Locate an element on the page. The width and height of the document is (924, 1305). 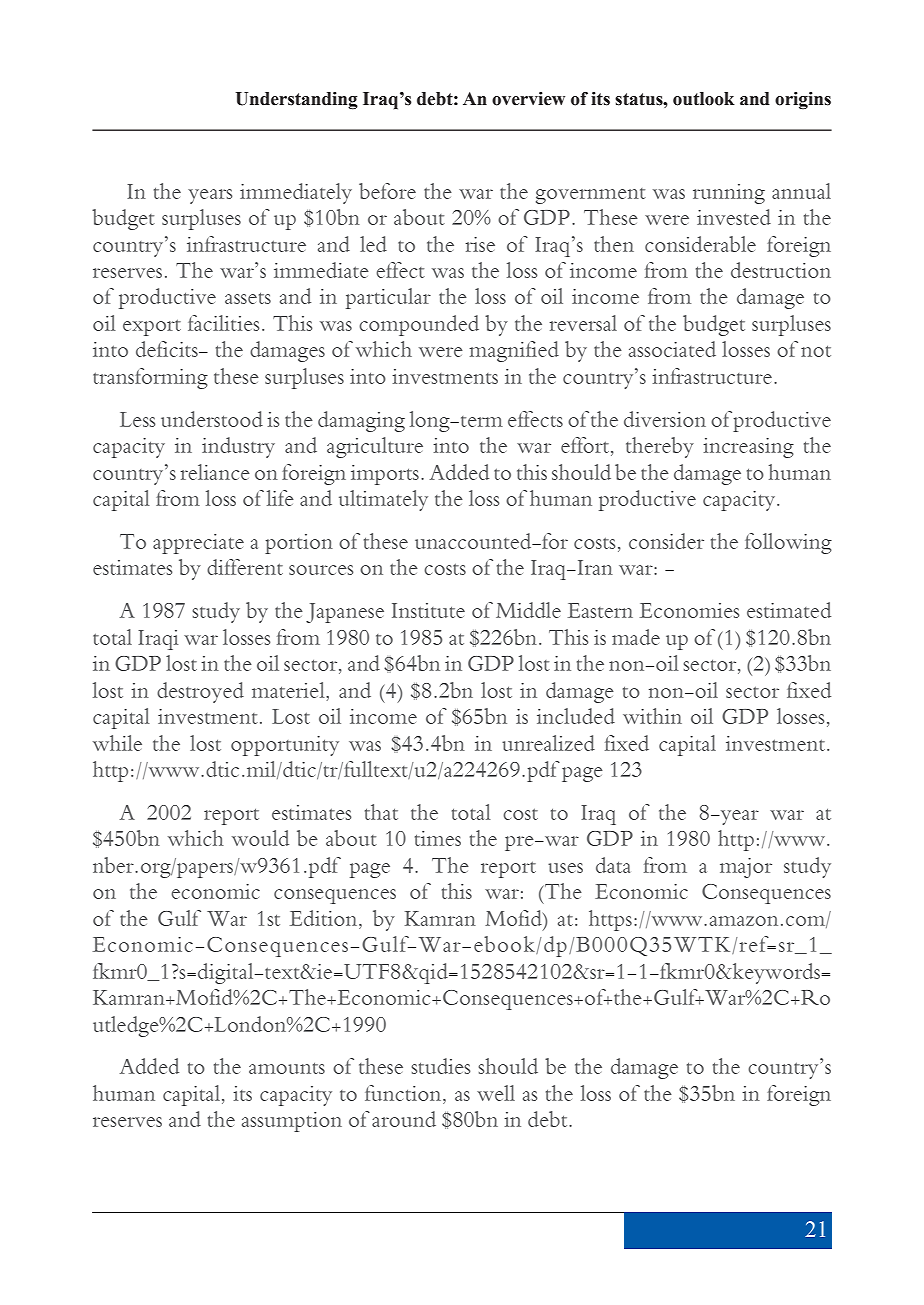
Institute is located at coordinates (428, 610).
